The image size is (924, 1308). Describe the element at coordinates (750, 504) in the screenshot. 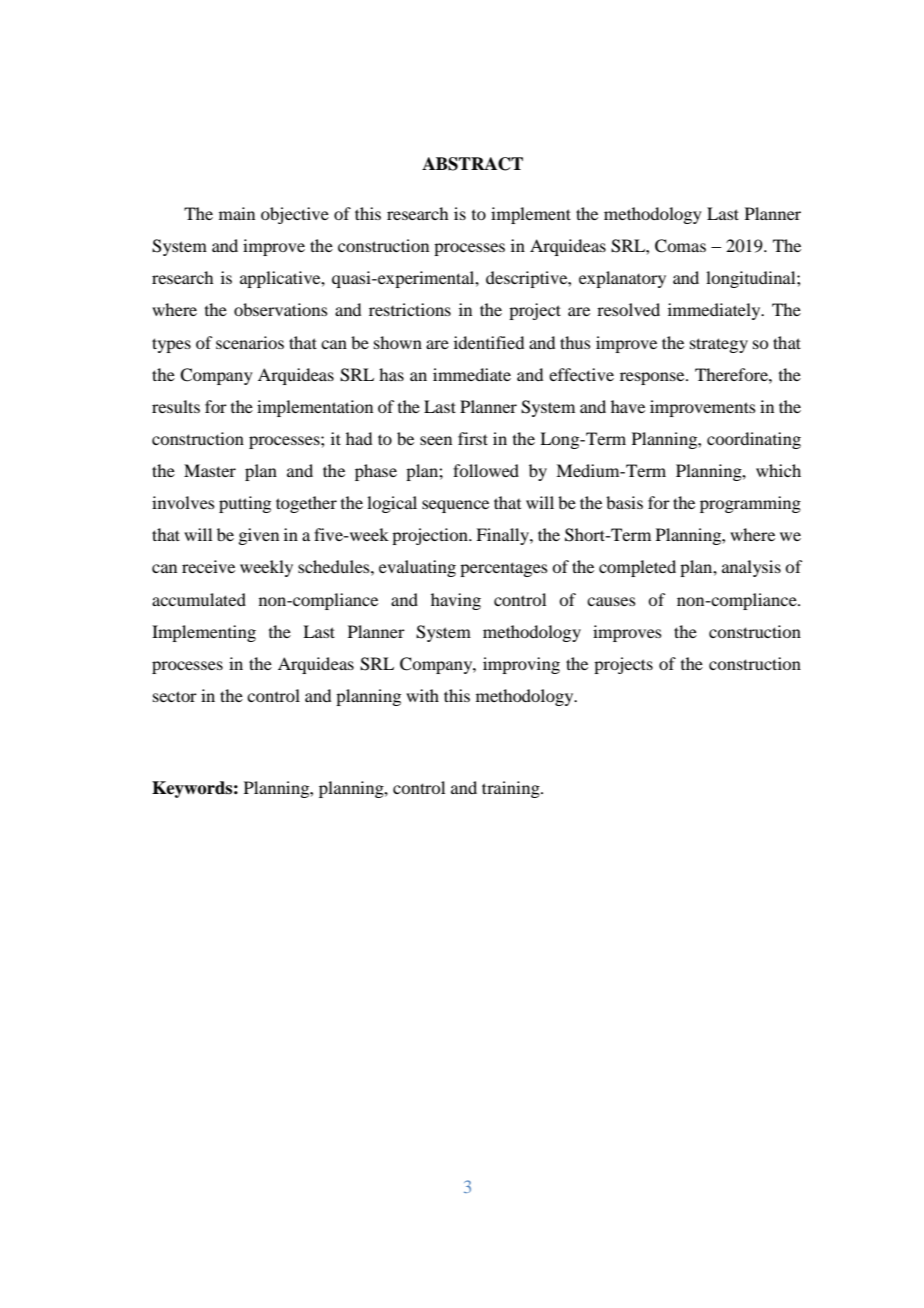

I see `programming` at that location.
